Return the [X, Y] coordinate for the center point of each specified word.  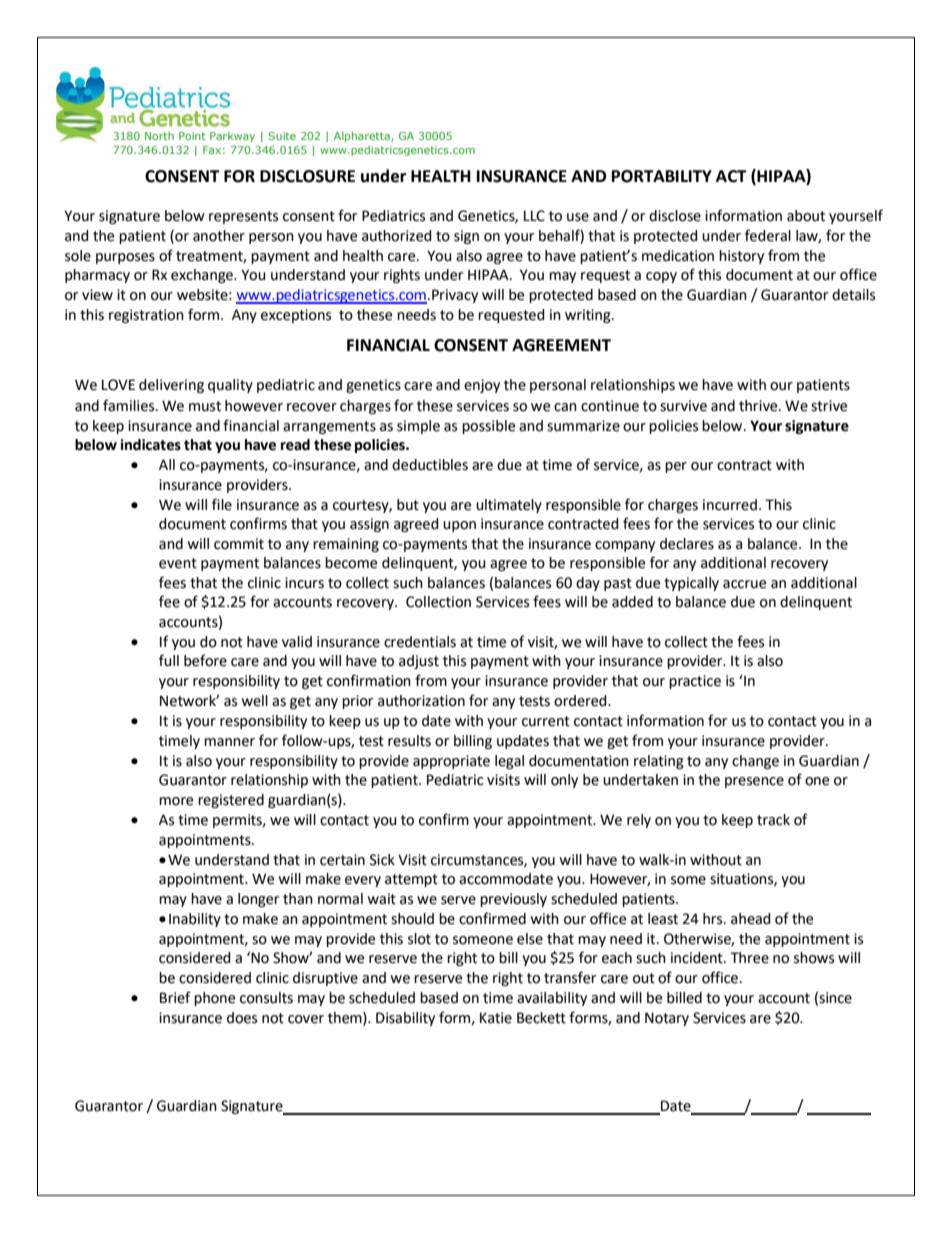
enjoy [482, 386]
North [159, 136]
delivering [171, 386]
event [178, 563]
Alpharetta [363, 137]
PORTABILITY [662, 176]
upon [459, 526]
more [176, 801]
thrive [759, 406]
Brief [175, 997]
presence [754, 782]
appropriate [451, 762]
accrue [744, 584]
